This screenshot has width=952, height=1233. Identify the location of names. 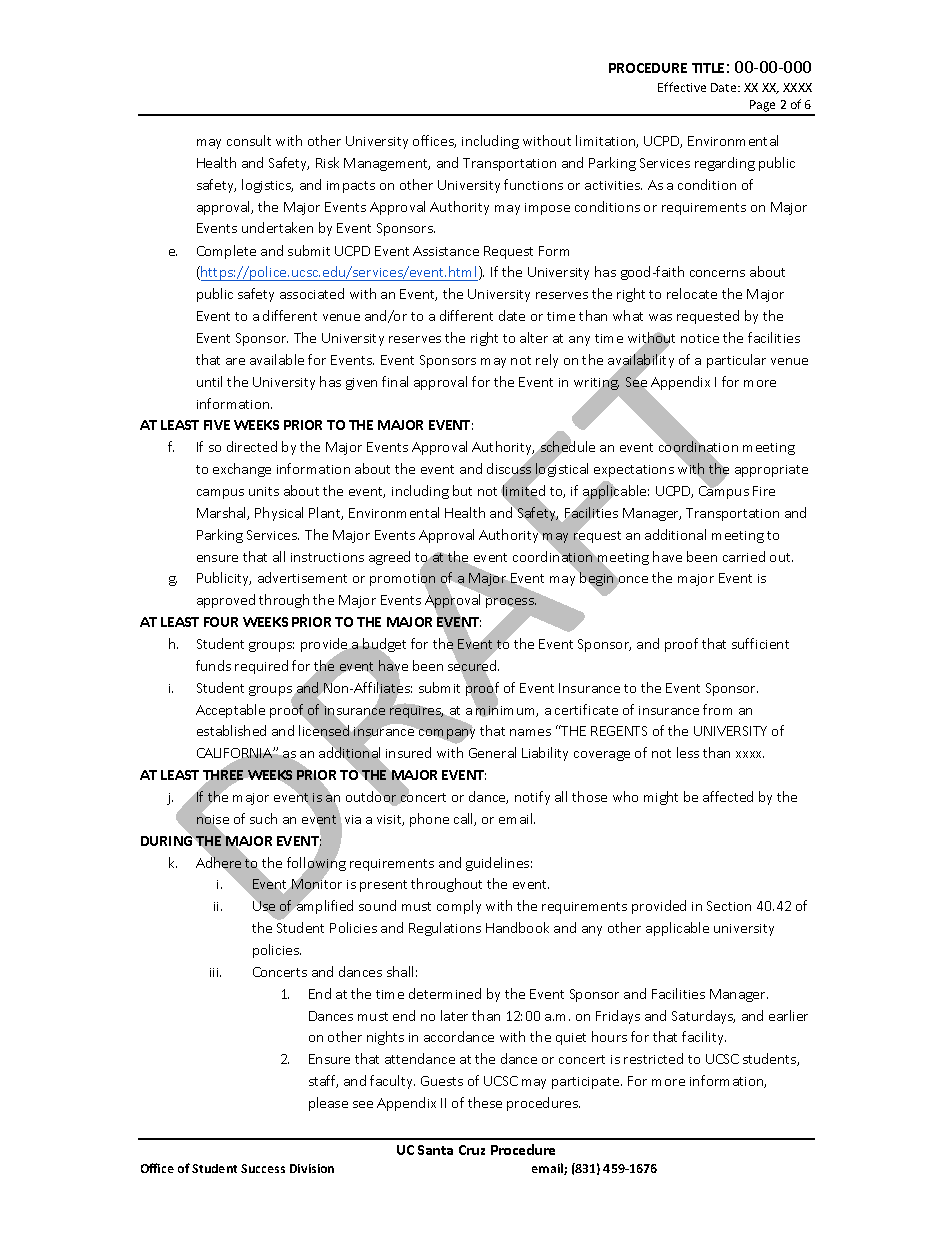
(530, 732).
